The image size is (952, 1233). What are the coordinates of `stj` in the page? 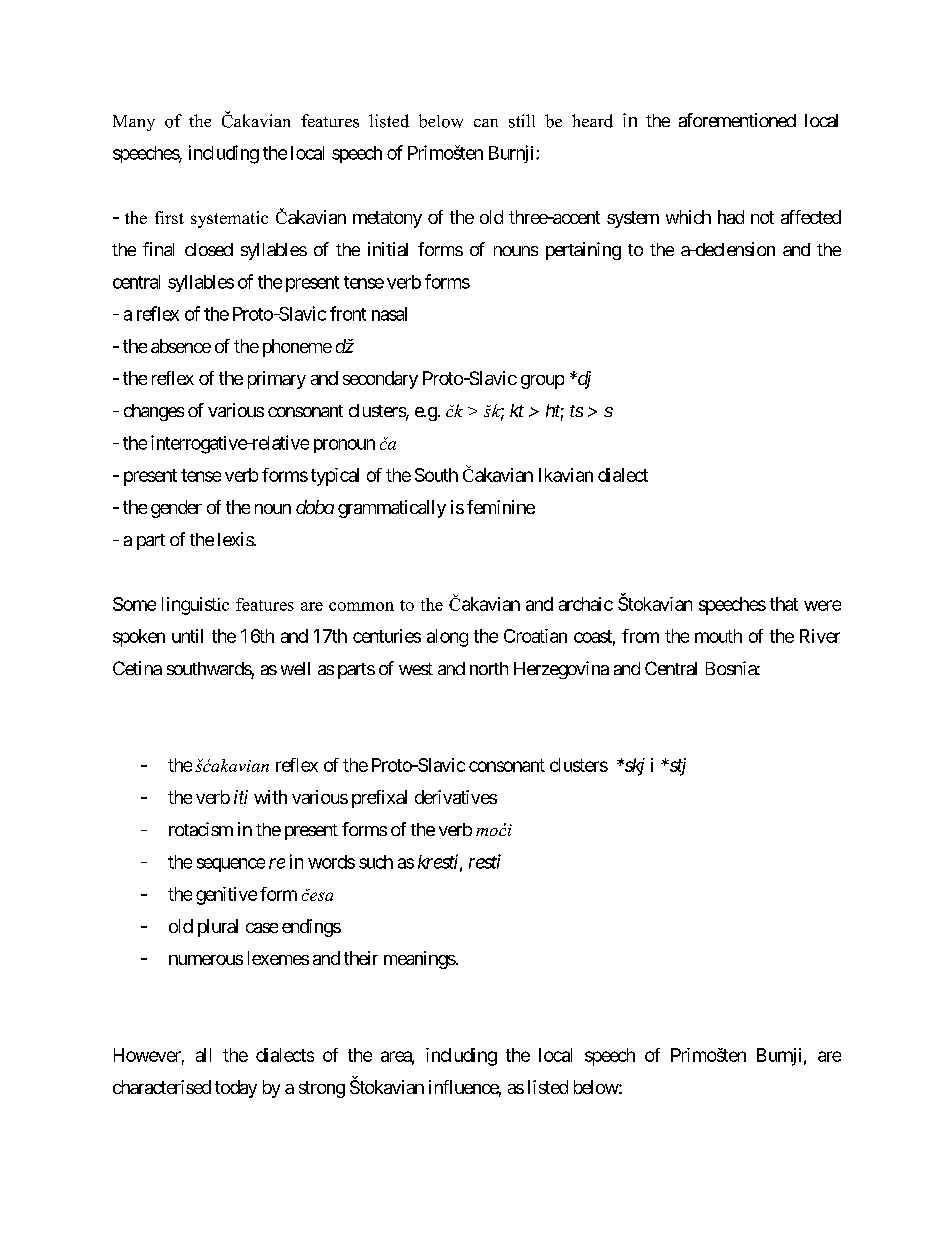 It's located at (676, 767).
